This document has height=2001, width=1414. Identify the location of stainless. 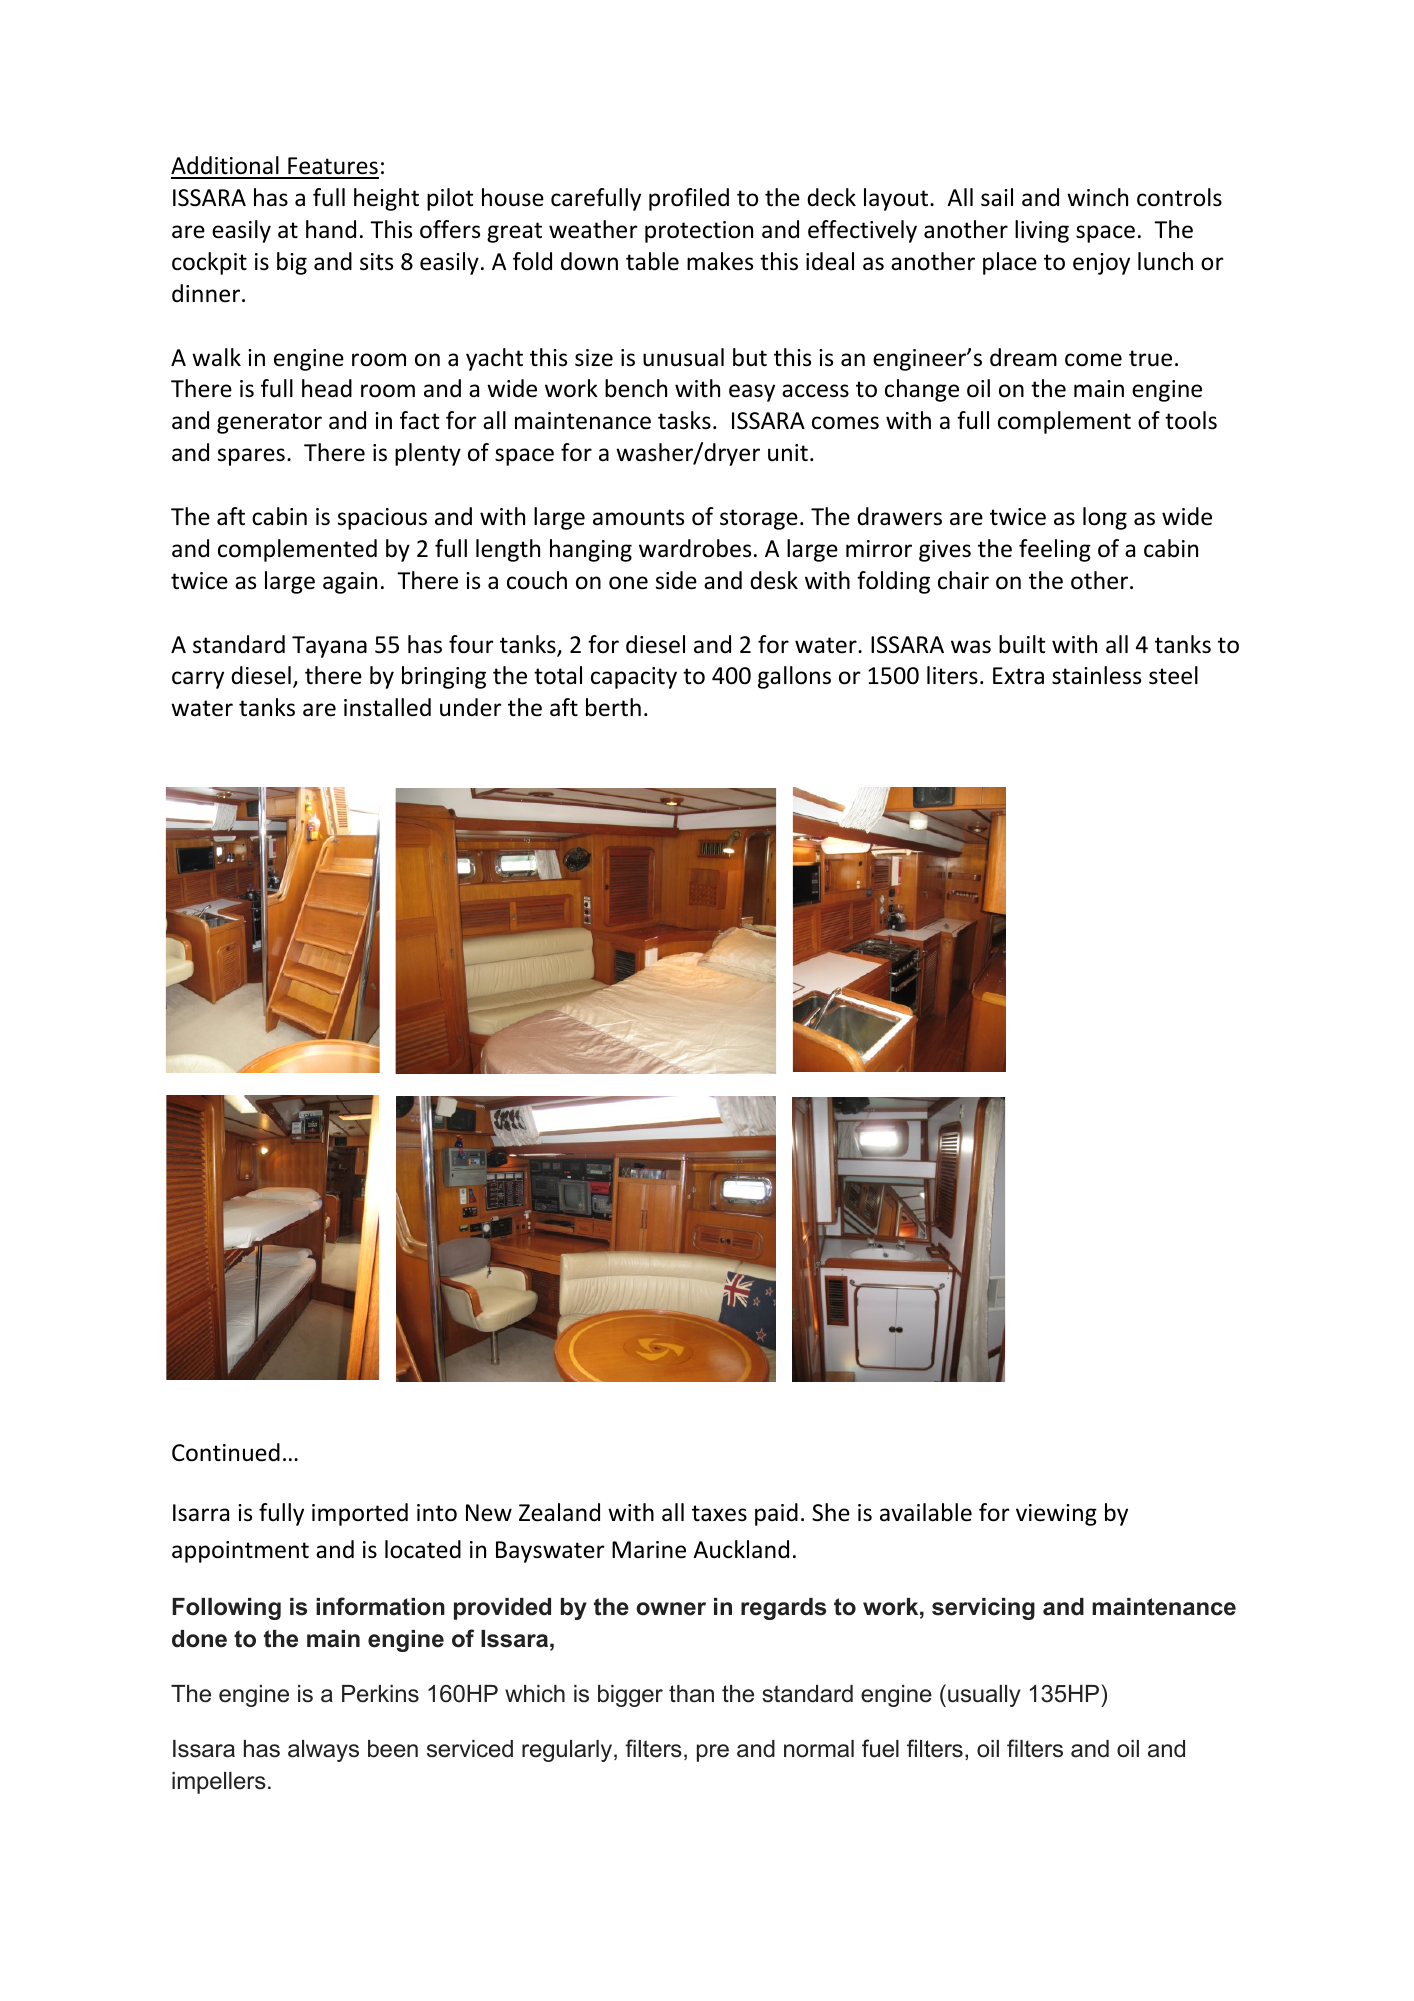
(1096, 675).
